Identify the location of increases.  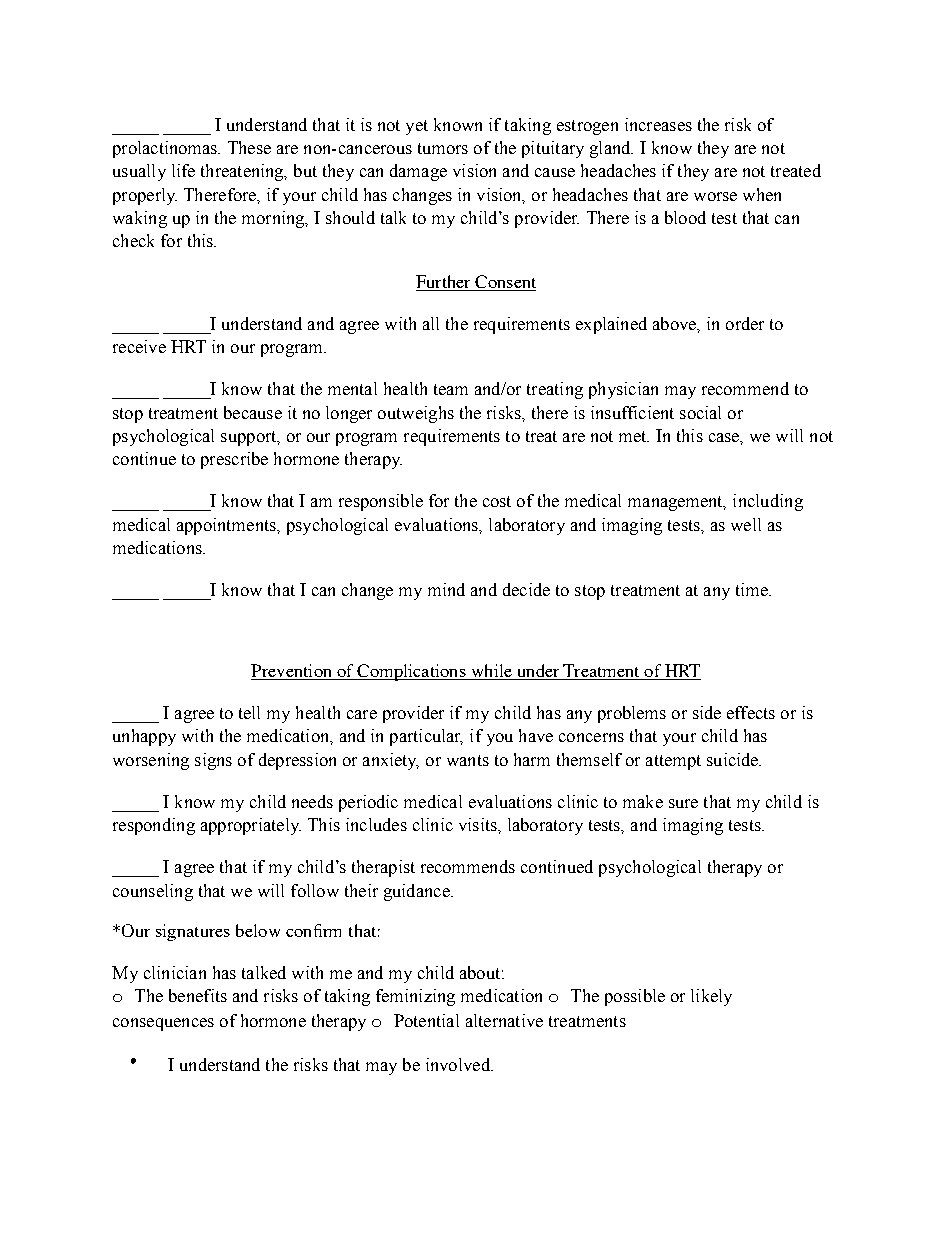
(658, 124).
